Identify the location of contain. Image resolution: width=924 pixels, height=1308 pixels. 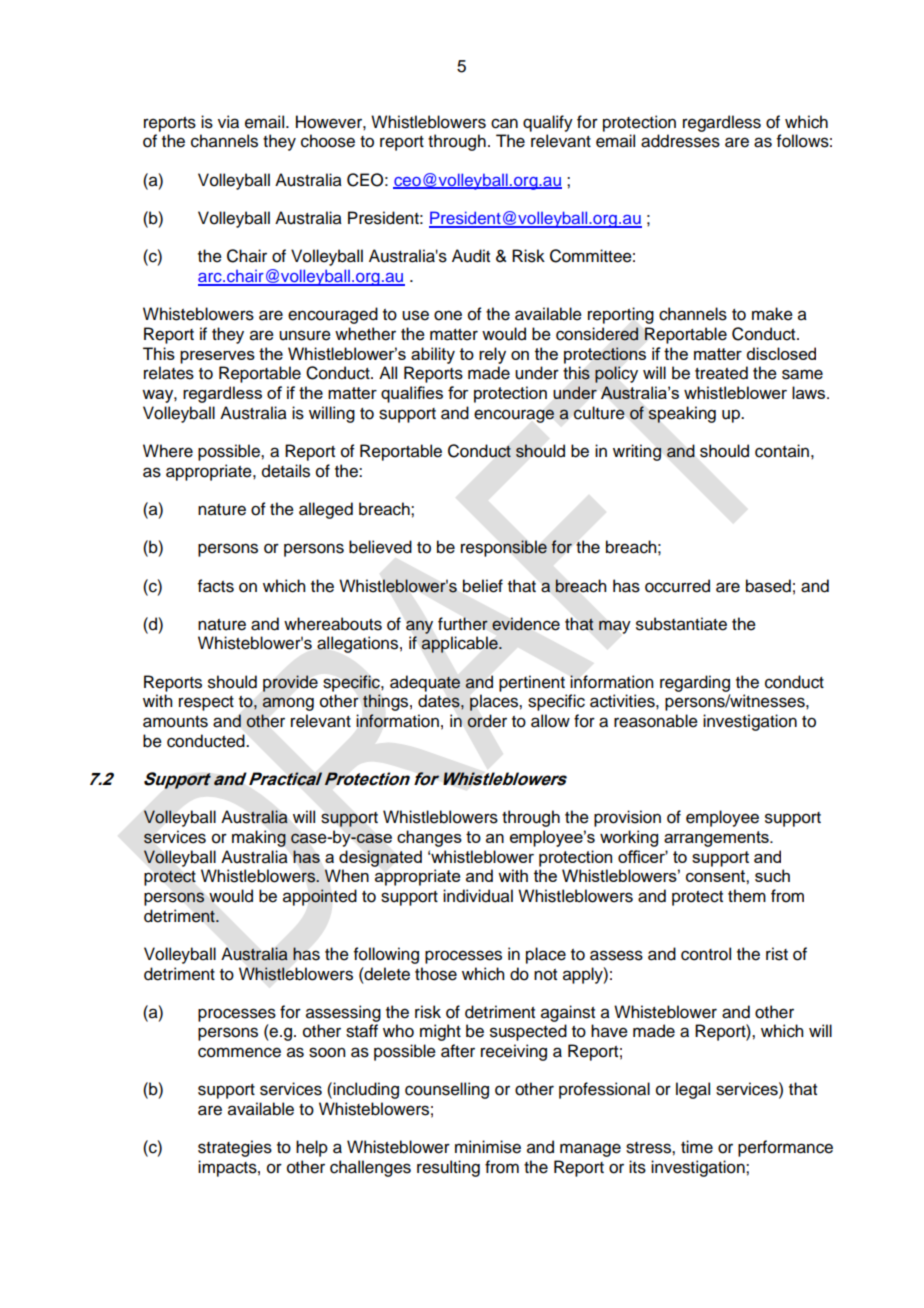
(782, 451).
